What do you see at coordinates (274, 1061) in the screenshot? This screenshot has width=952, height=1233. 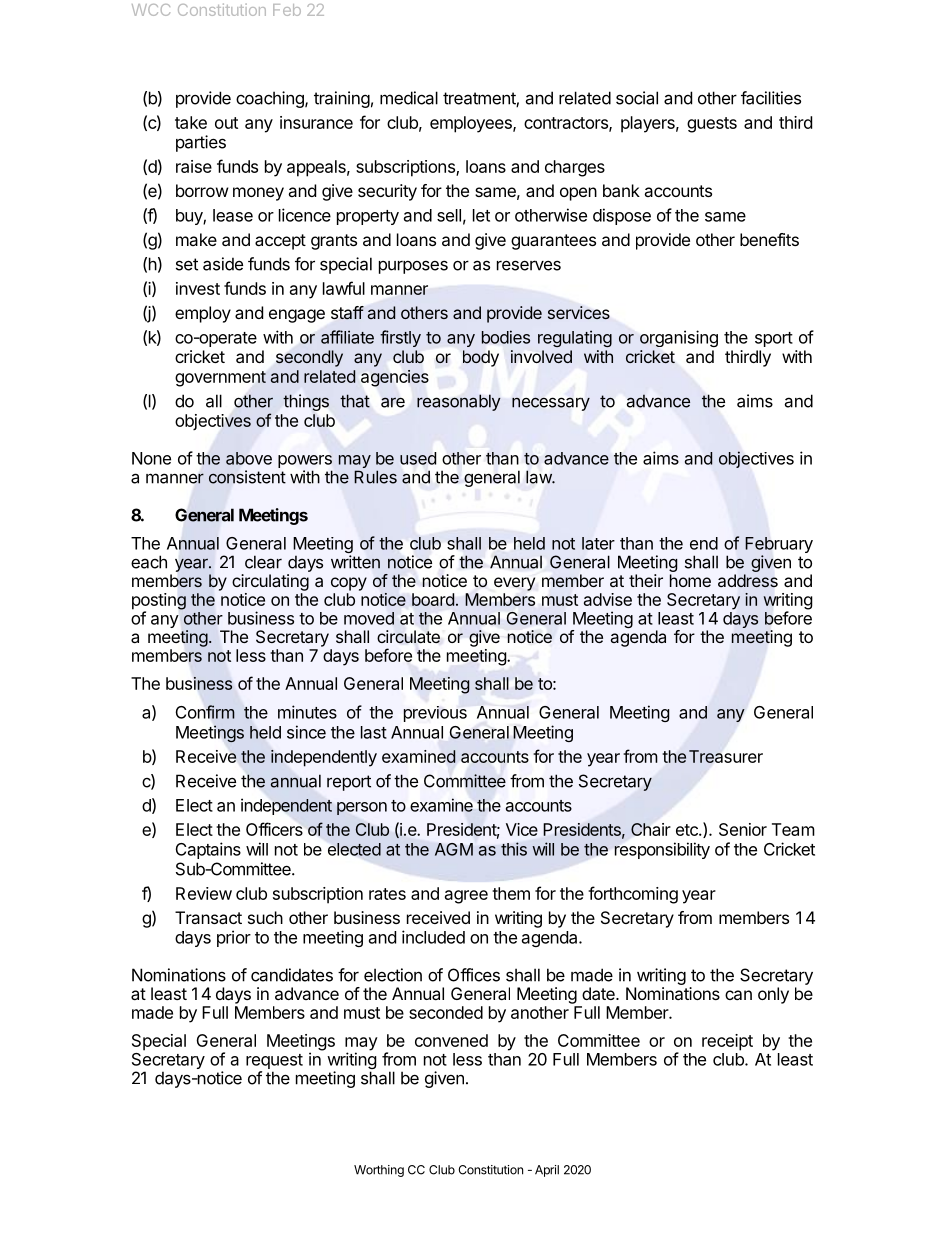 I see `request` at bounding box center [274, 1061].
